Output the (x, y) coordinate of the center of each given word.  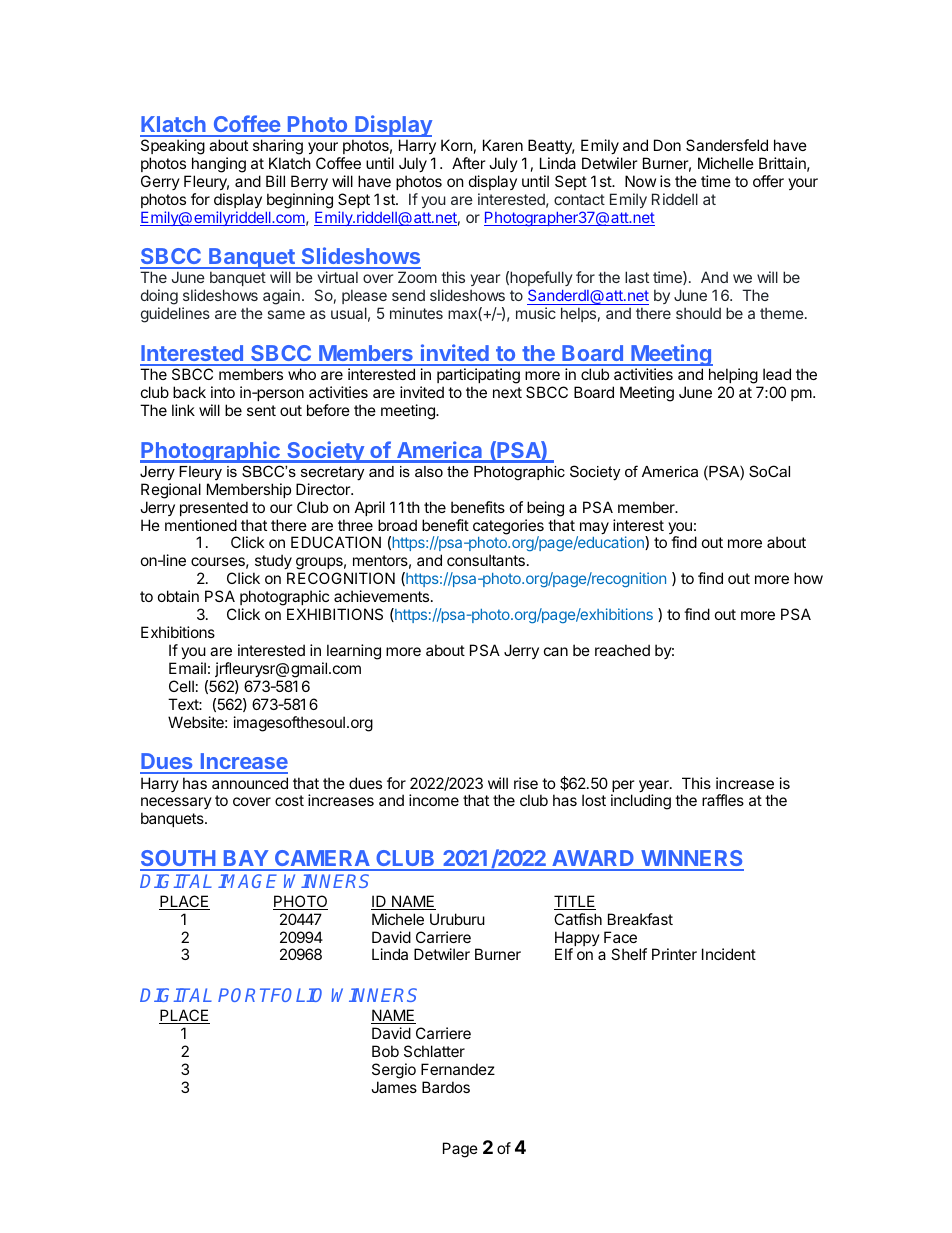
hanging (219, 165)
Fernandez (458, 1069)
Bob (385, 1051)
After (469, 163)
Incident (729, 954)
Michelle (726, 163)
